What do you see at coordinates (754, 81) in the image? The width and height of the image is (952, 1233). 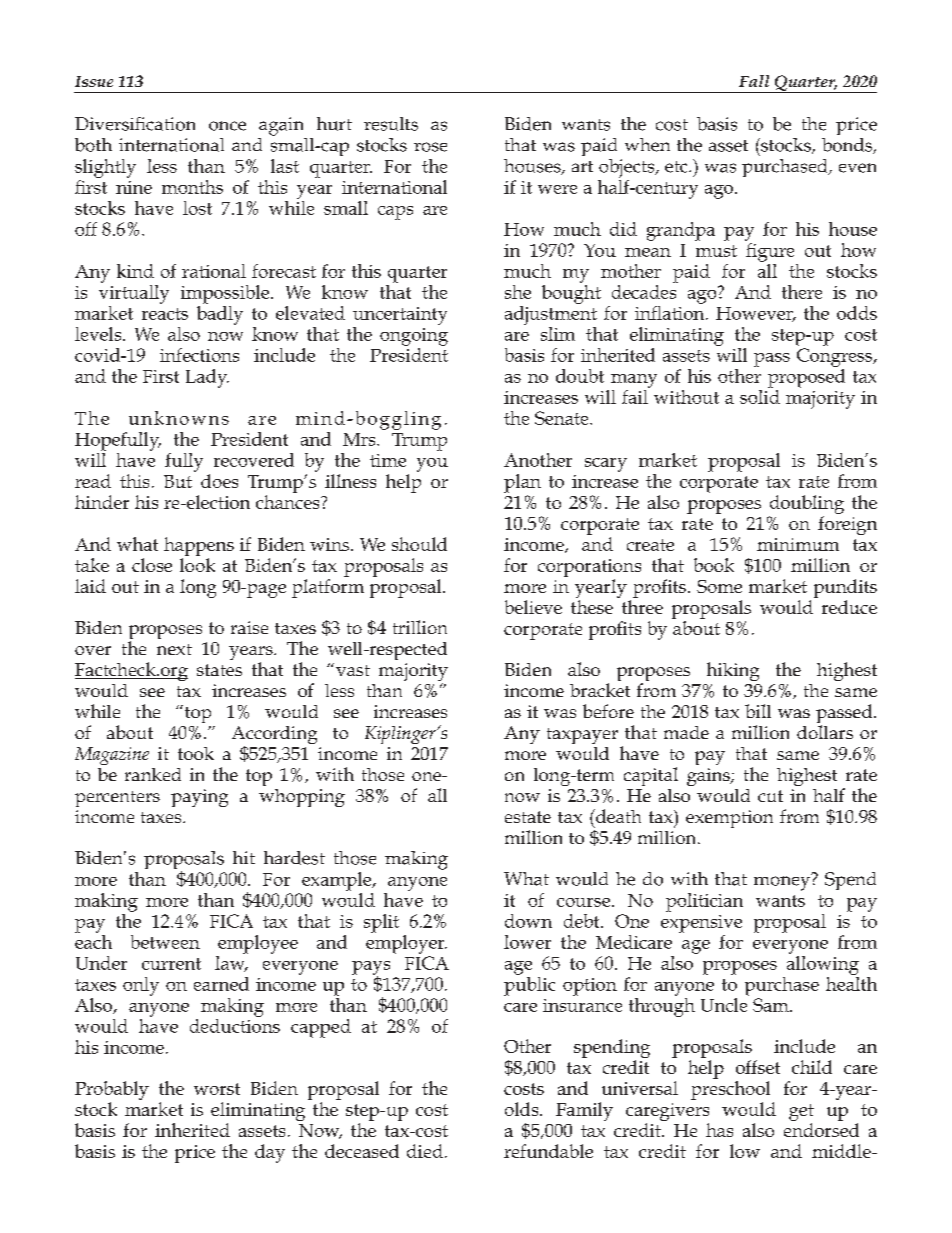 I see `Fall` at bounding box center [754, 81].
